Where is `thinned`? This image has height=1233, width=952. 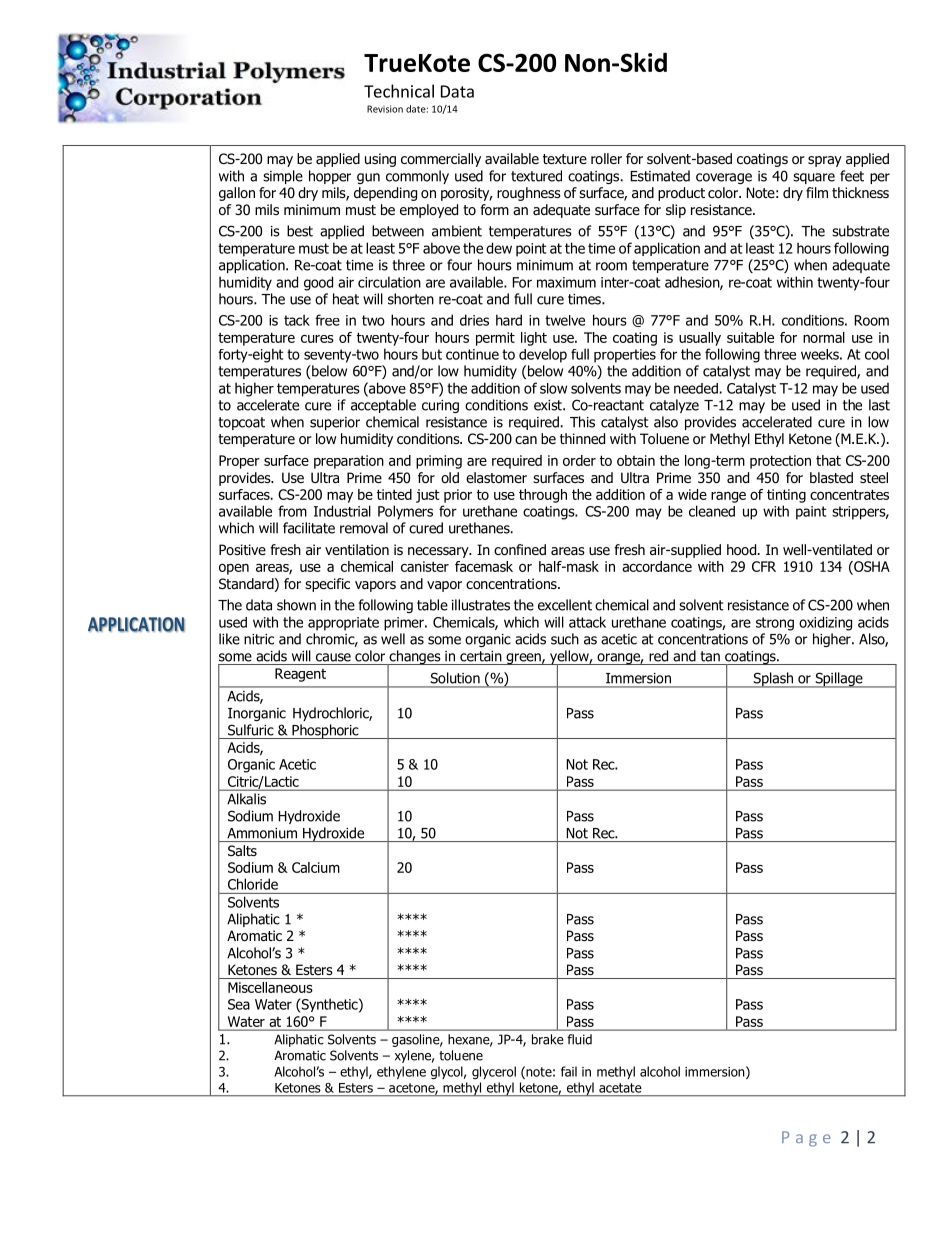
thinned is located at coordinates (582, 439).
